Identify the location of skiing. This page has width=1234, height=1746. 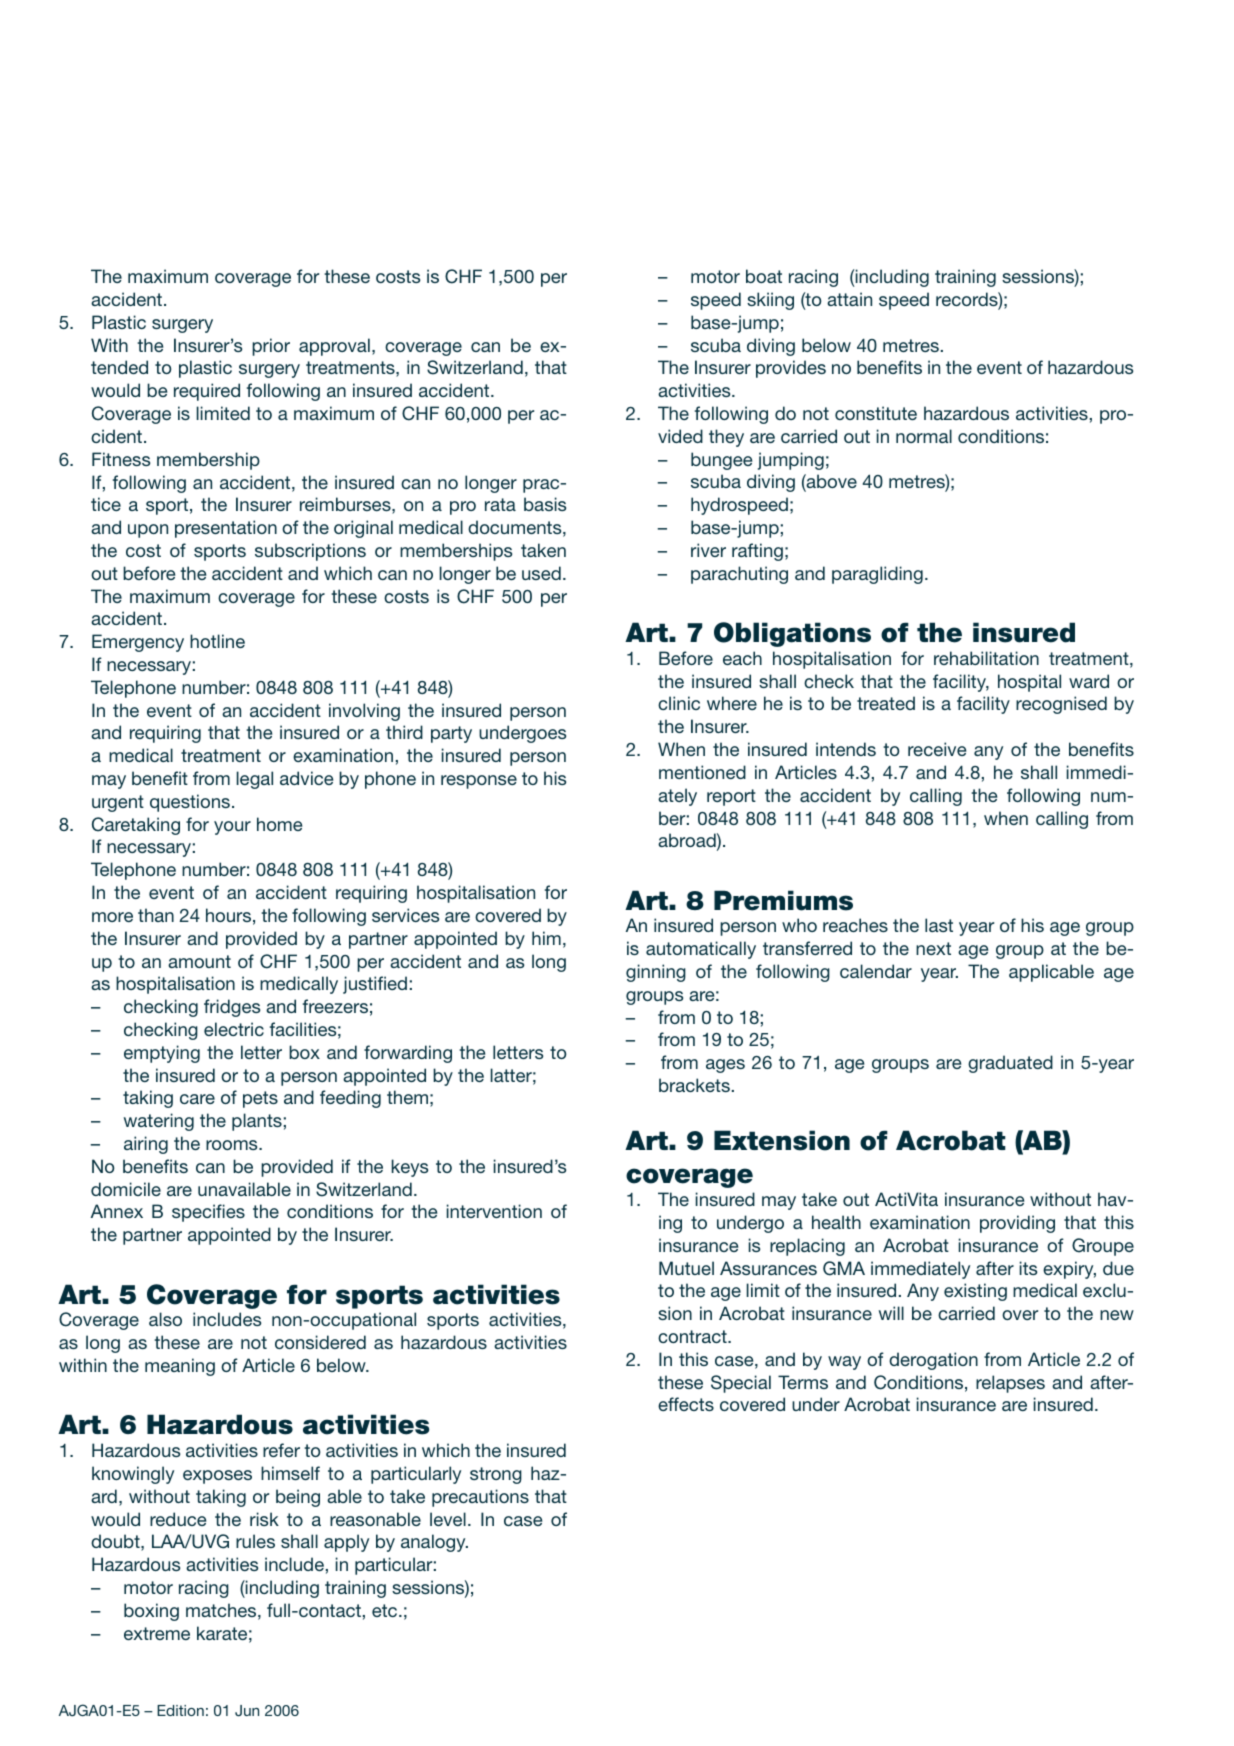
(770, 301).
